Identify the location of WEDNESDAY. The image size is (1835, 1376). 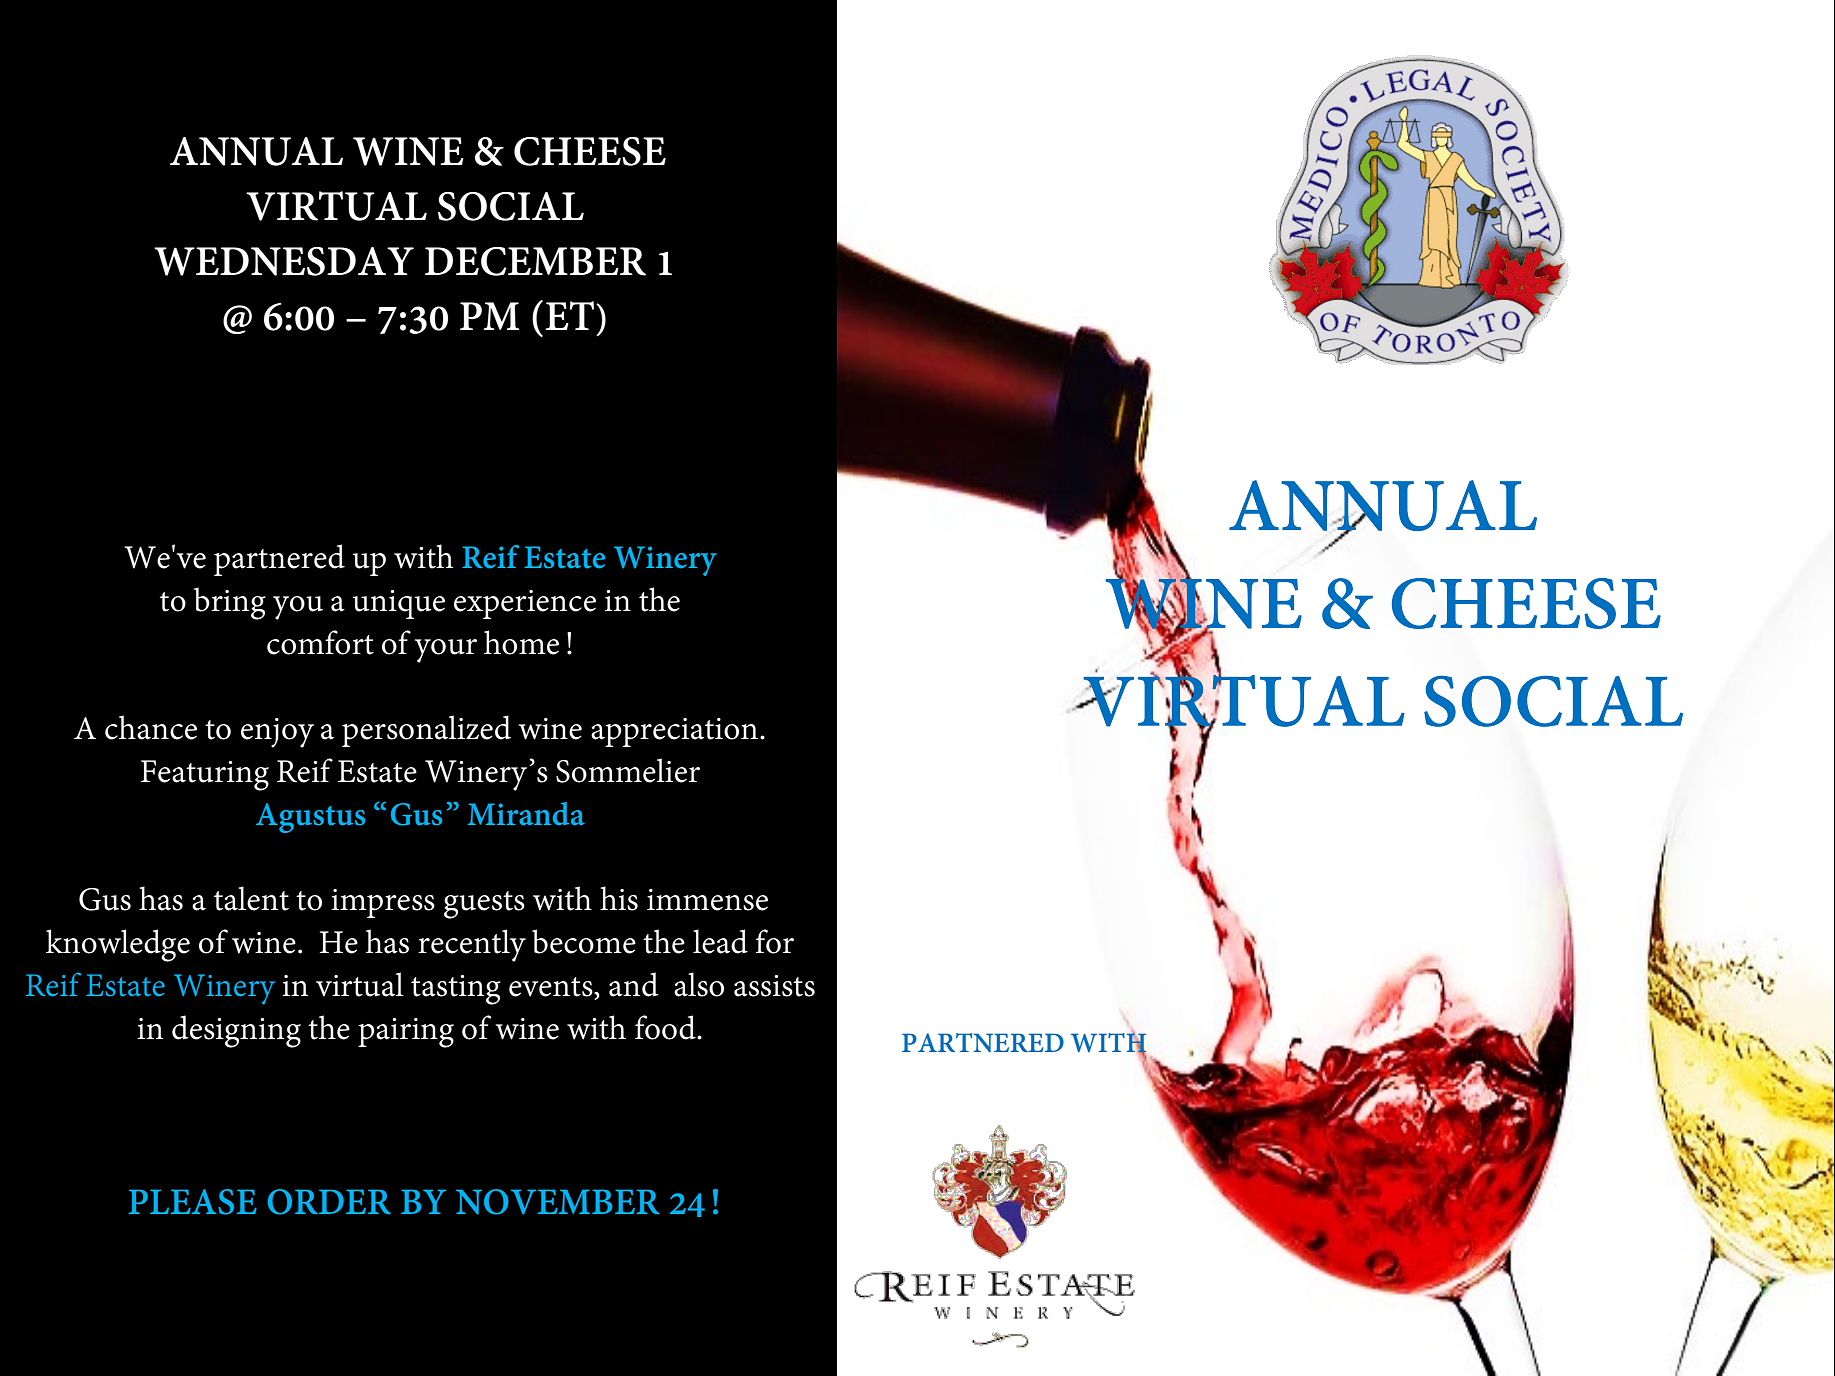
(284, 261).
